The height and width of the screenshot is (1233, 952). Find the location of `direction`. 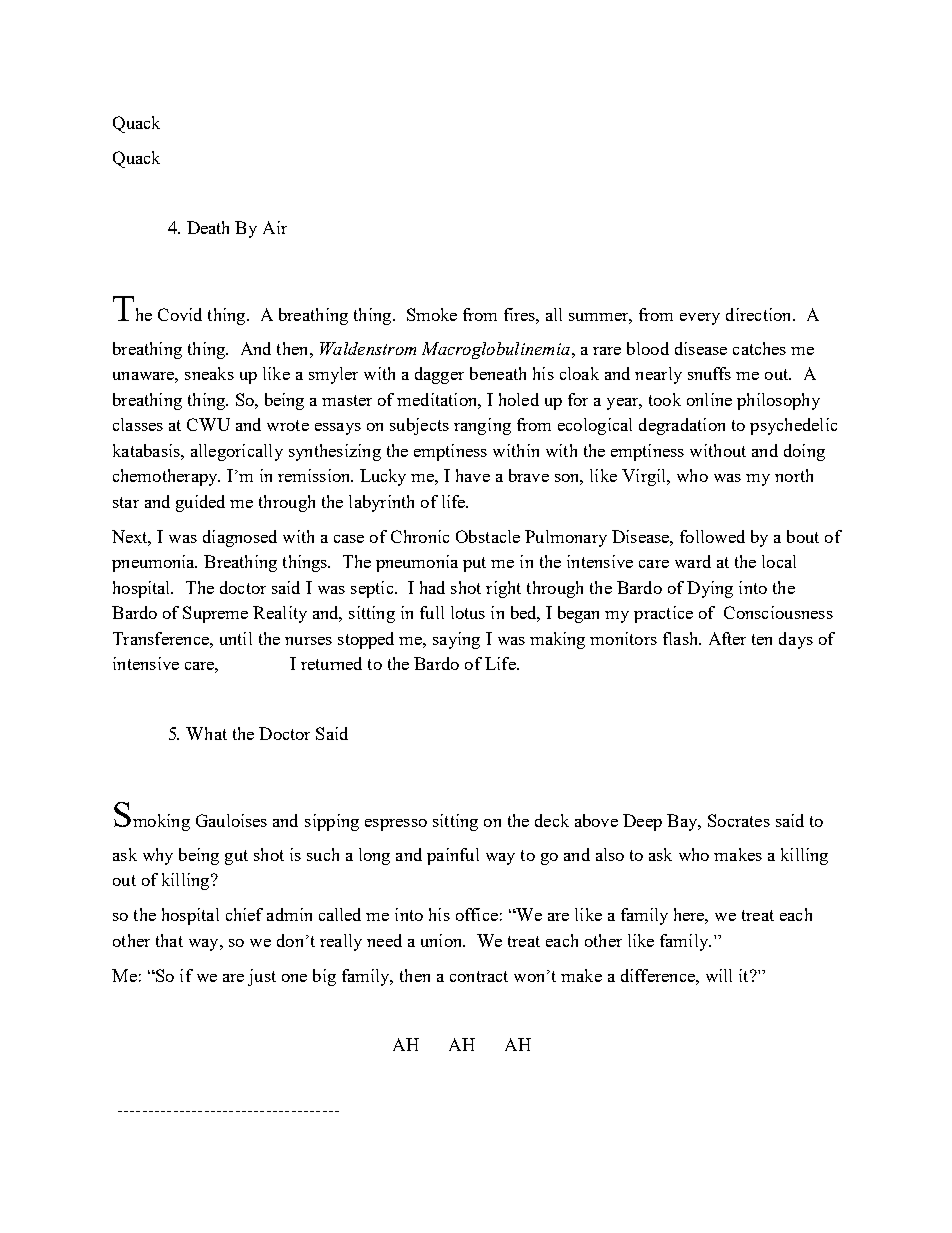

direction is located at coordinates (760, 314).
